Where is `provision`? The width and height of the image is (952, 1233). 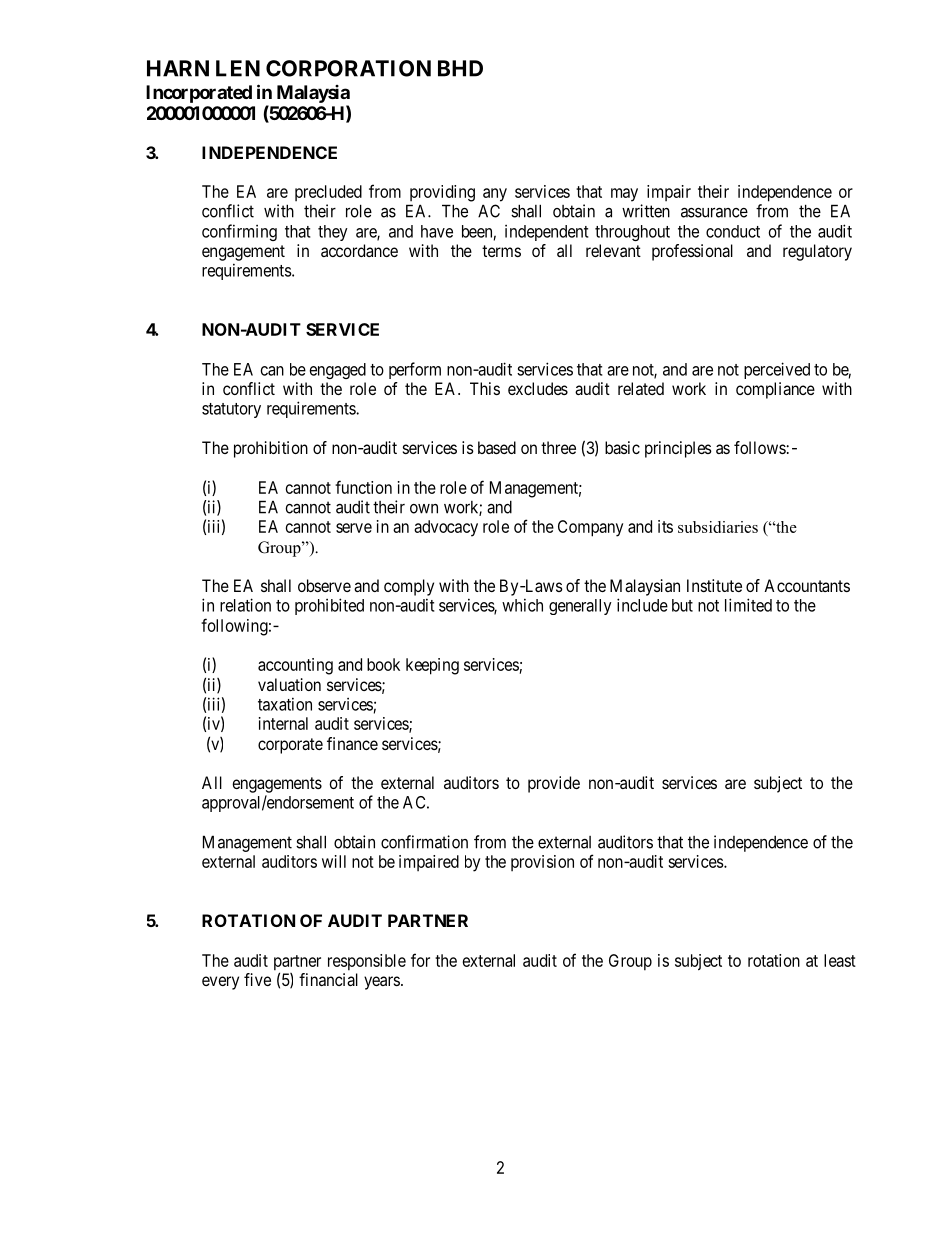
provision is located at coordinates (542, 863).
